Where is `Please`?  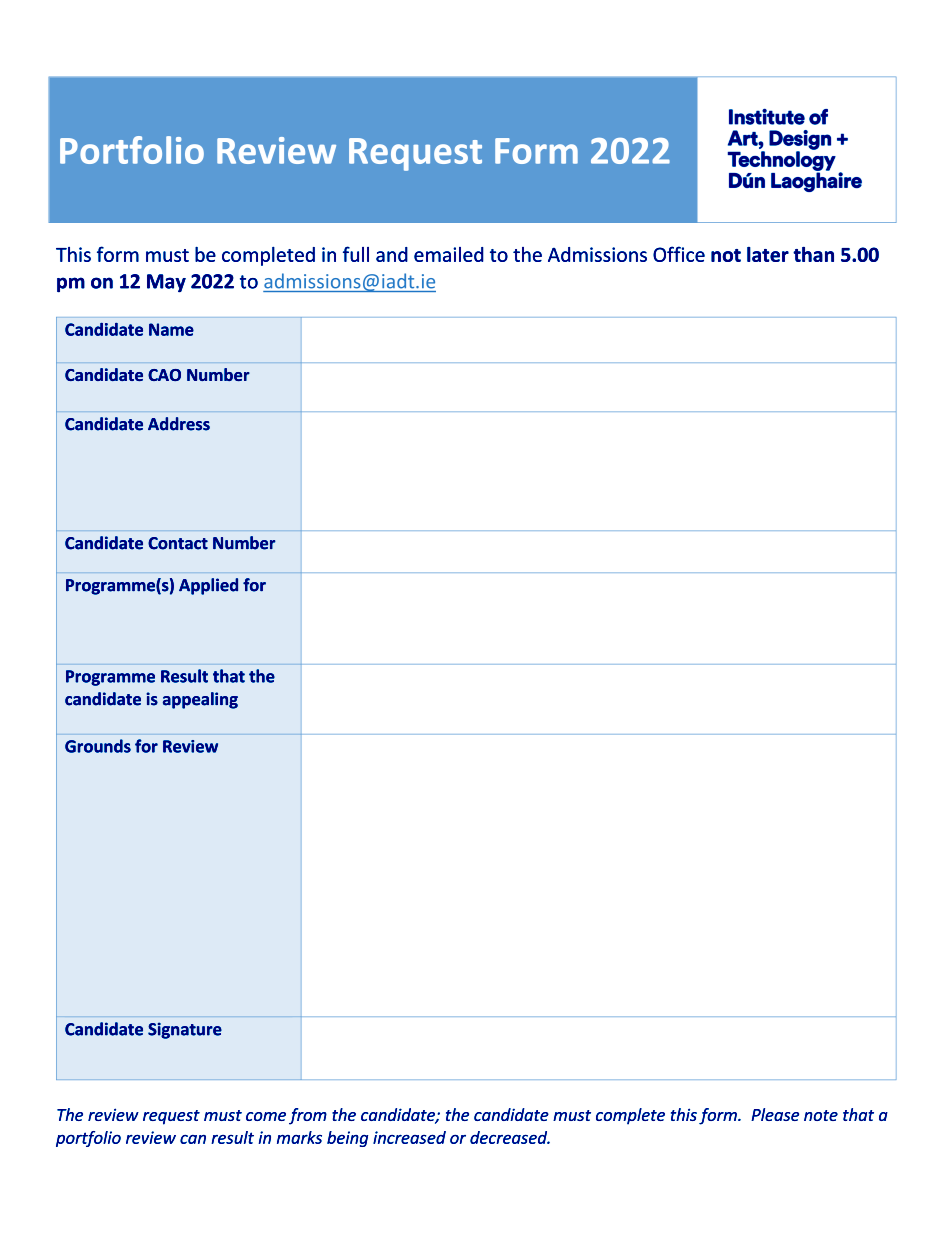 Please is located at coordinates (775, 1114).
